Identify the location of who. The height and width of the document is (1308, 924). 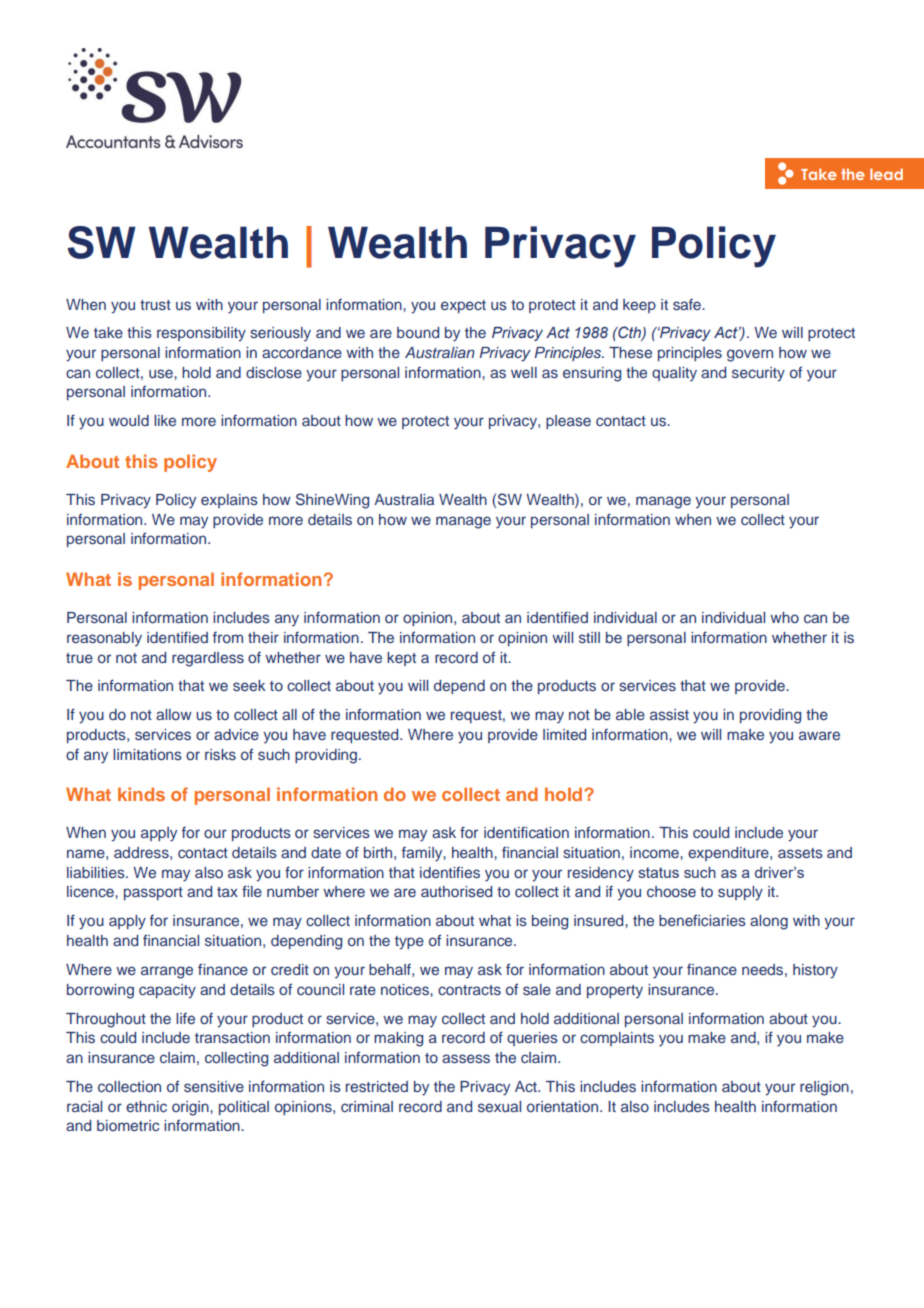
(784, 617).
